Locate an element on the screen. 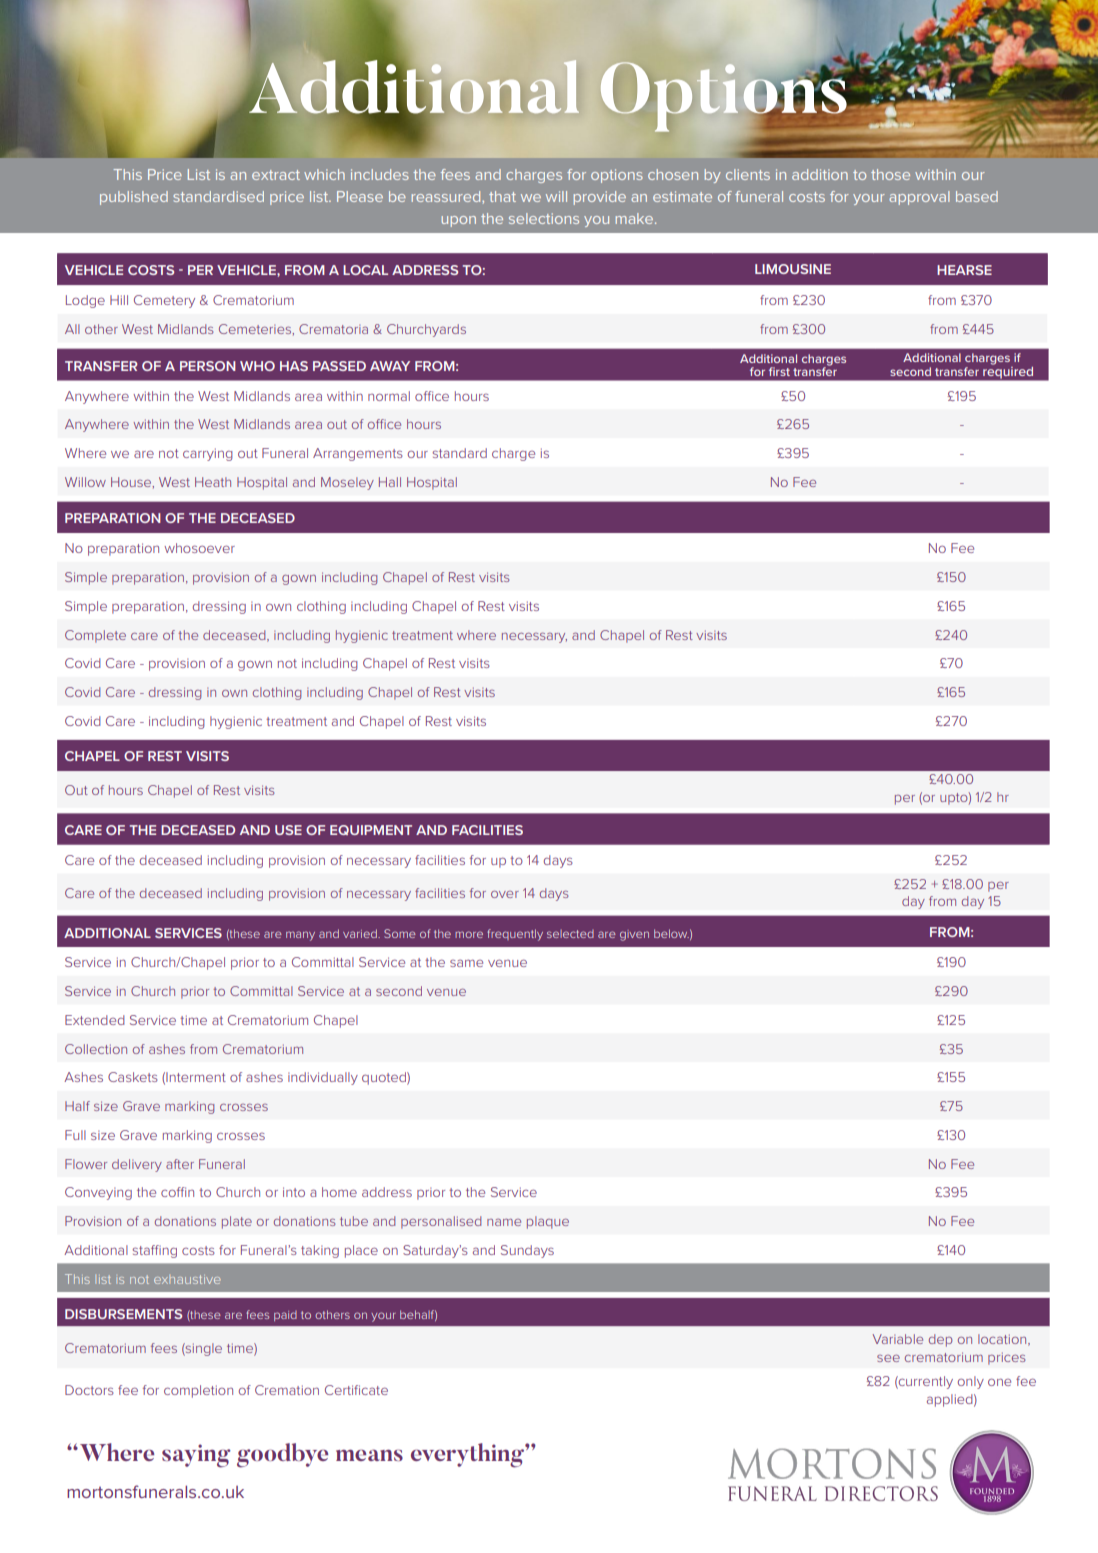 The width and height of the screenshot is (1098, 1553). first is located at coordinates (779, 371).
